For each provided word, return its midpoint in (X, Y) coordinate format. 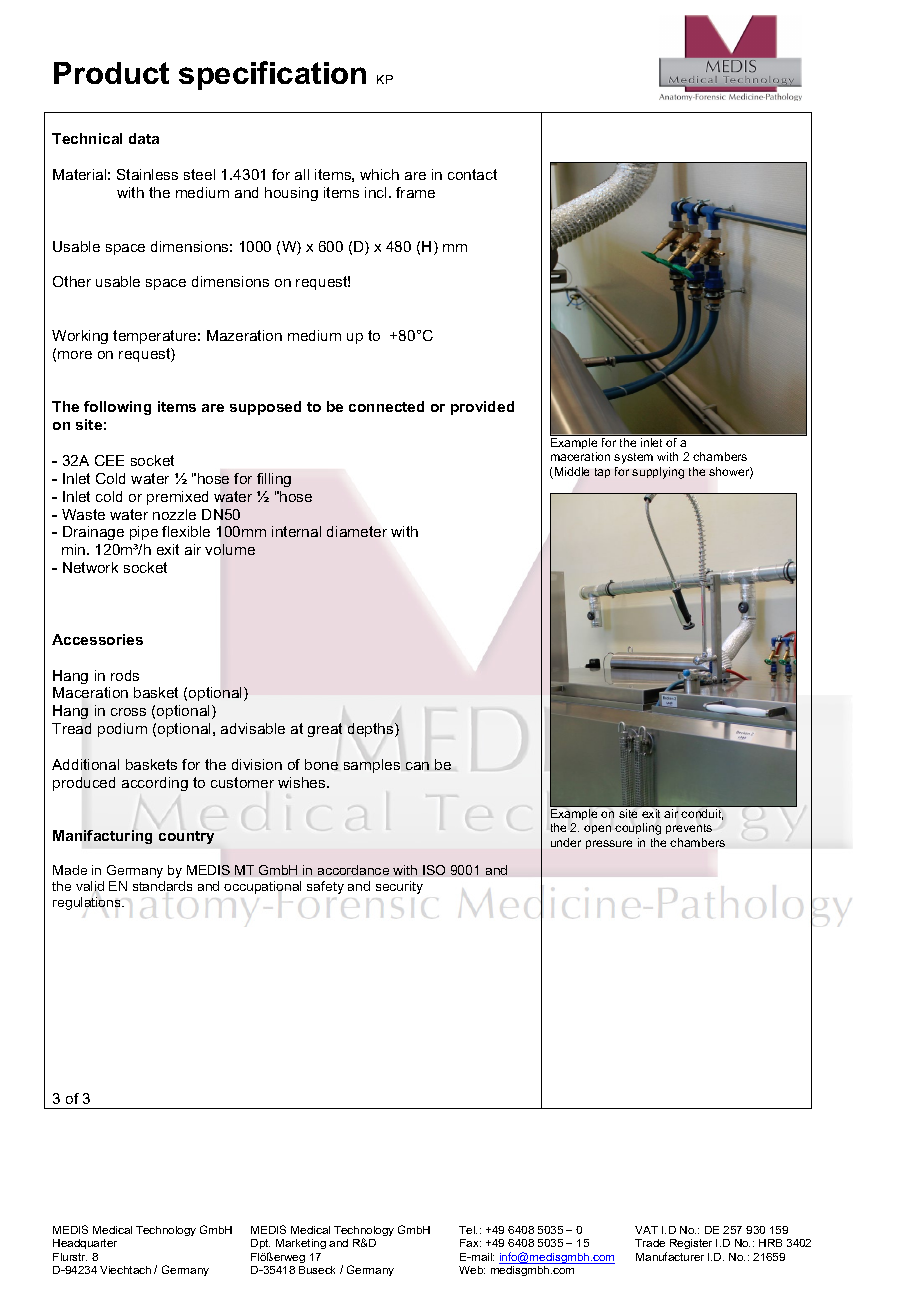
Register (691, 1244)
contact (472, 174)
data (144, 138)
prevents (689, 829)
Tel (468, 1230)
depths (372, 730)
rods (125, 675)
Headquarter (85, 1244)
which (379, 174)
